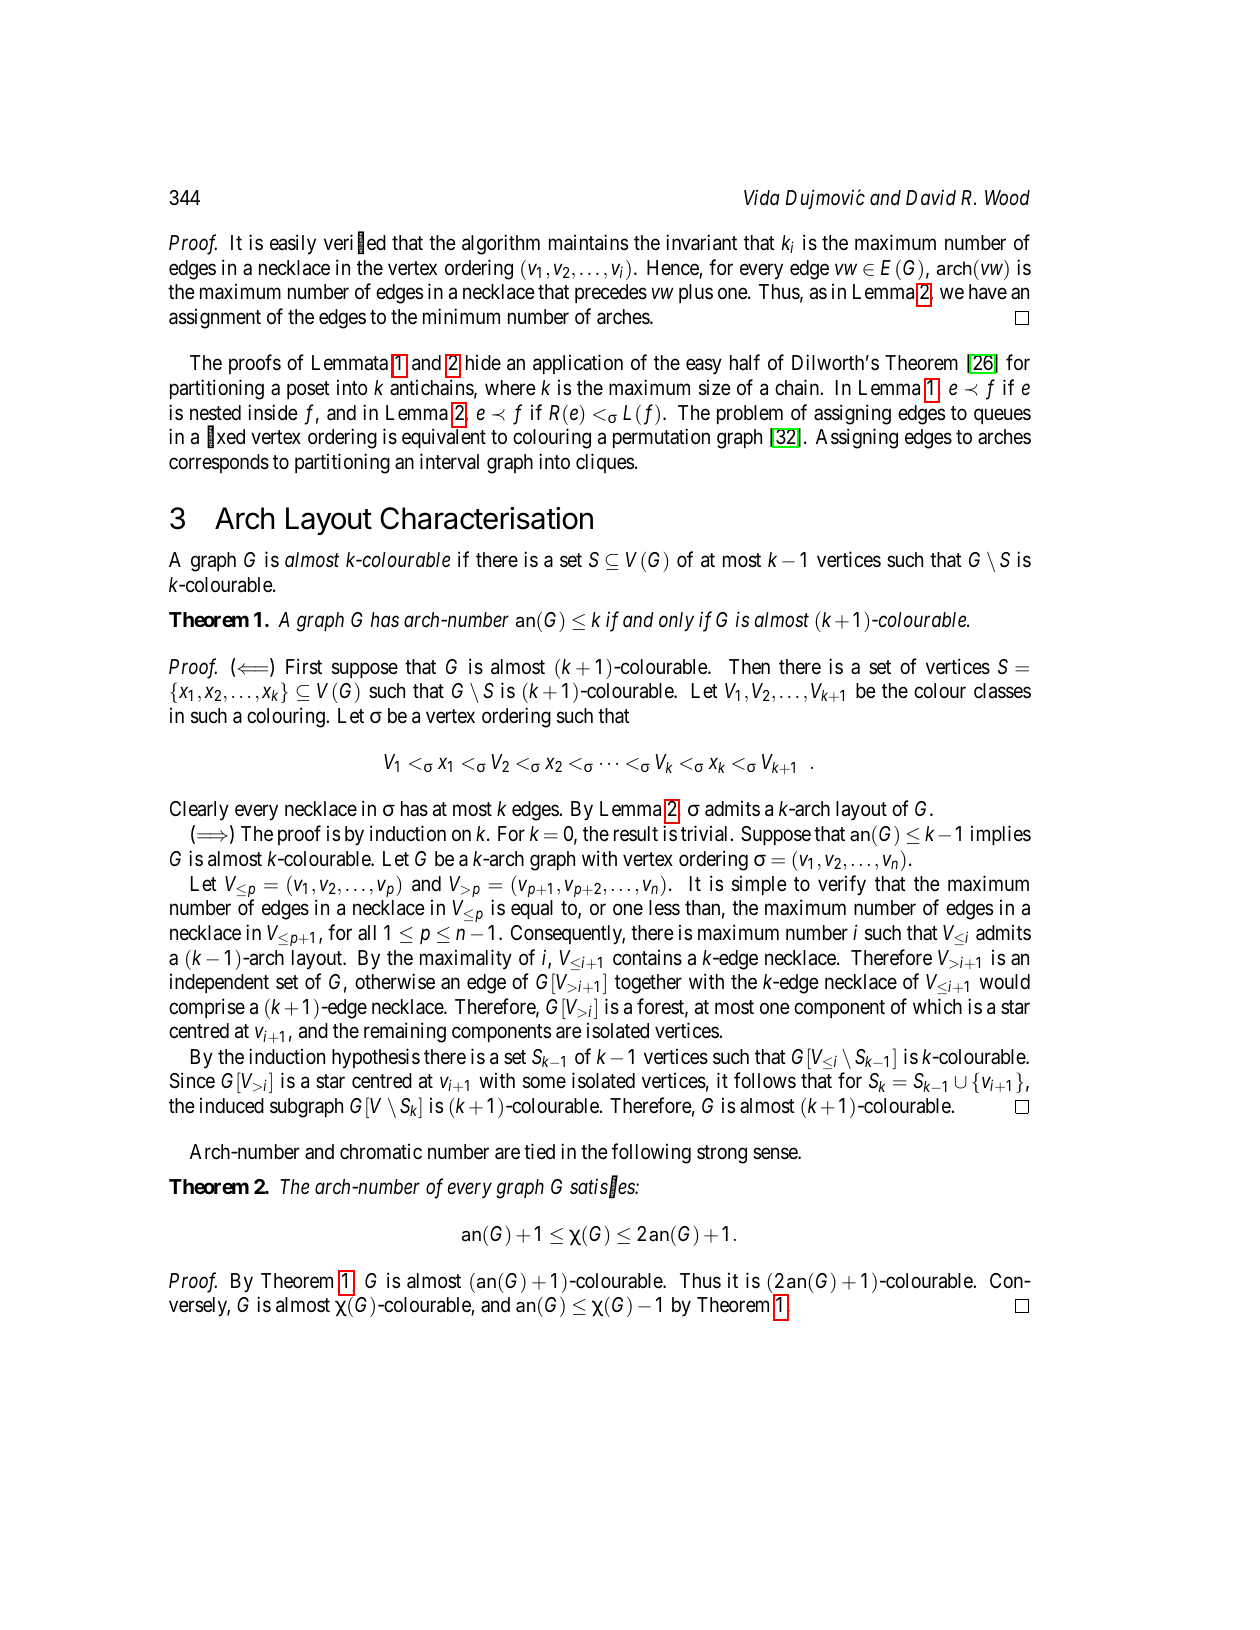  What do you see at coordinates (676, 622) in the page?
I see `only` at bounding box center [676, 622].
